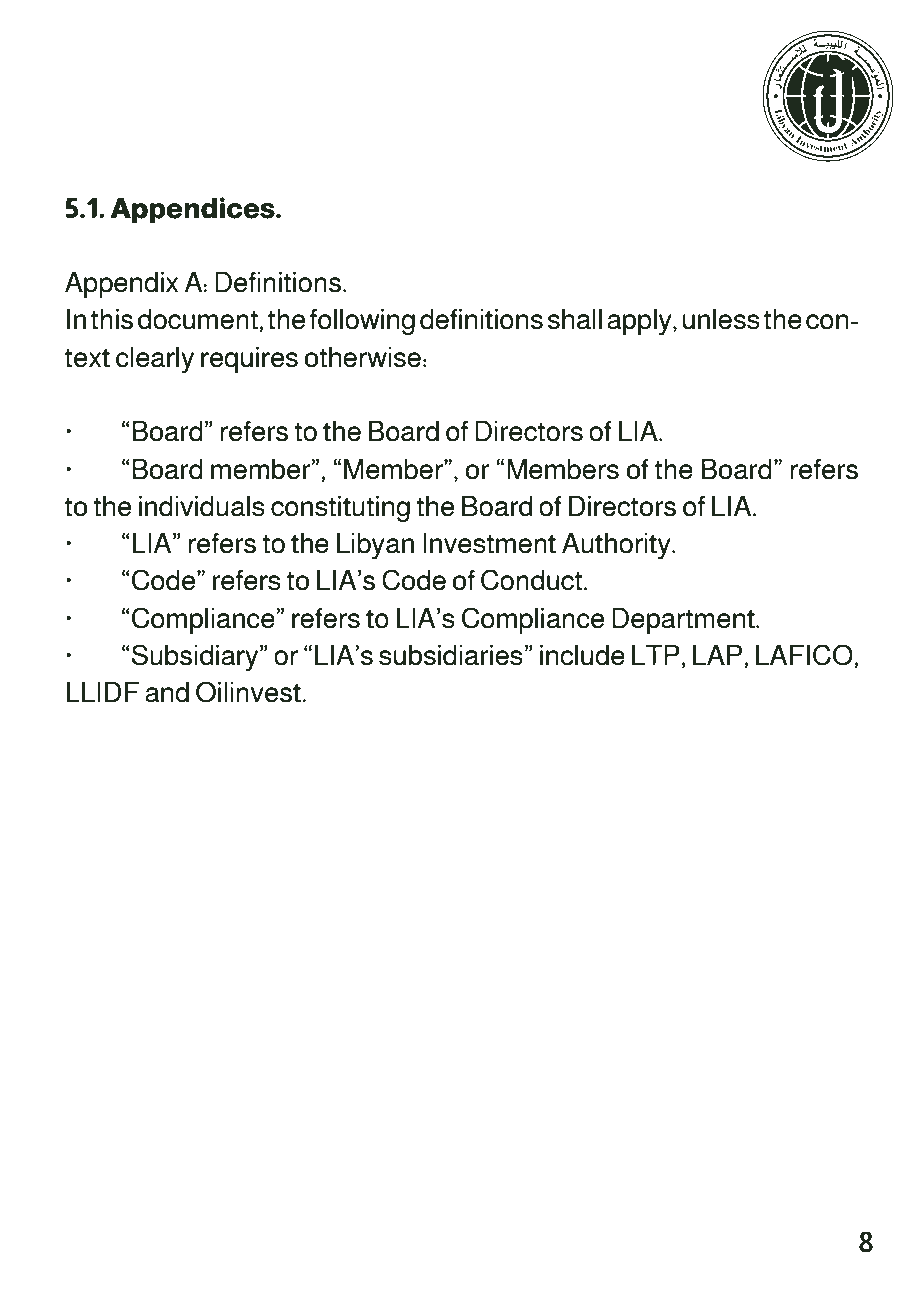  I want to click on following, so click(362, 322).
